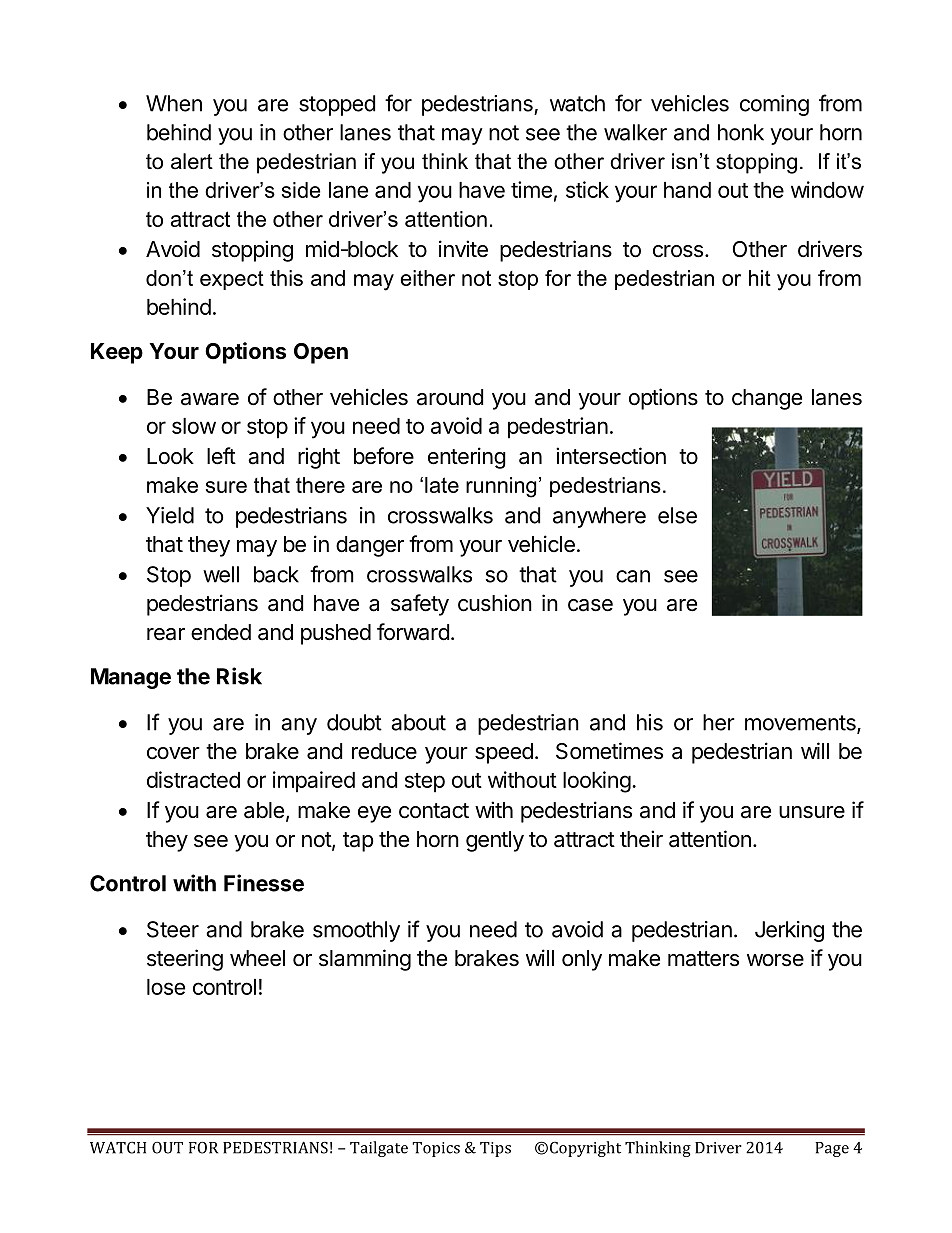 The width and height of the page is (952, 1233). I want to click on ended, so click(221, 632).
